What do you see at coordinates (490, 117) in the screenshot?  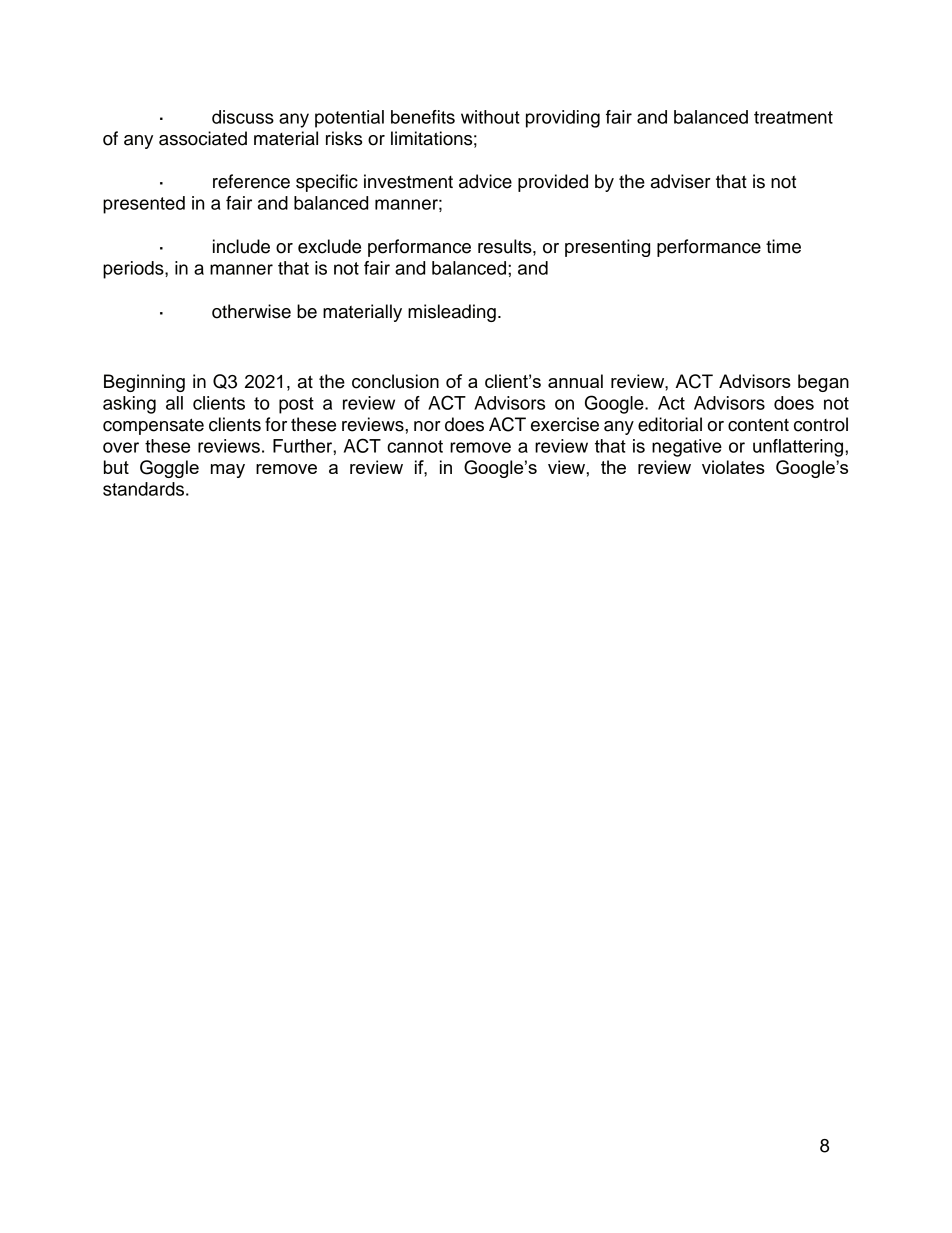 I see `without` at bounding box center [490, 117].
